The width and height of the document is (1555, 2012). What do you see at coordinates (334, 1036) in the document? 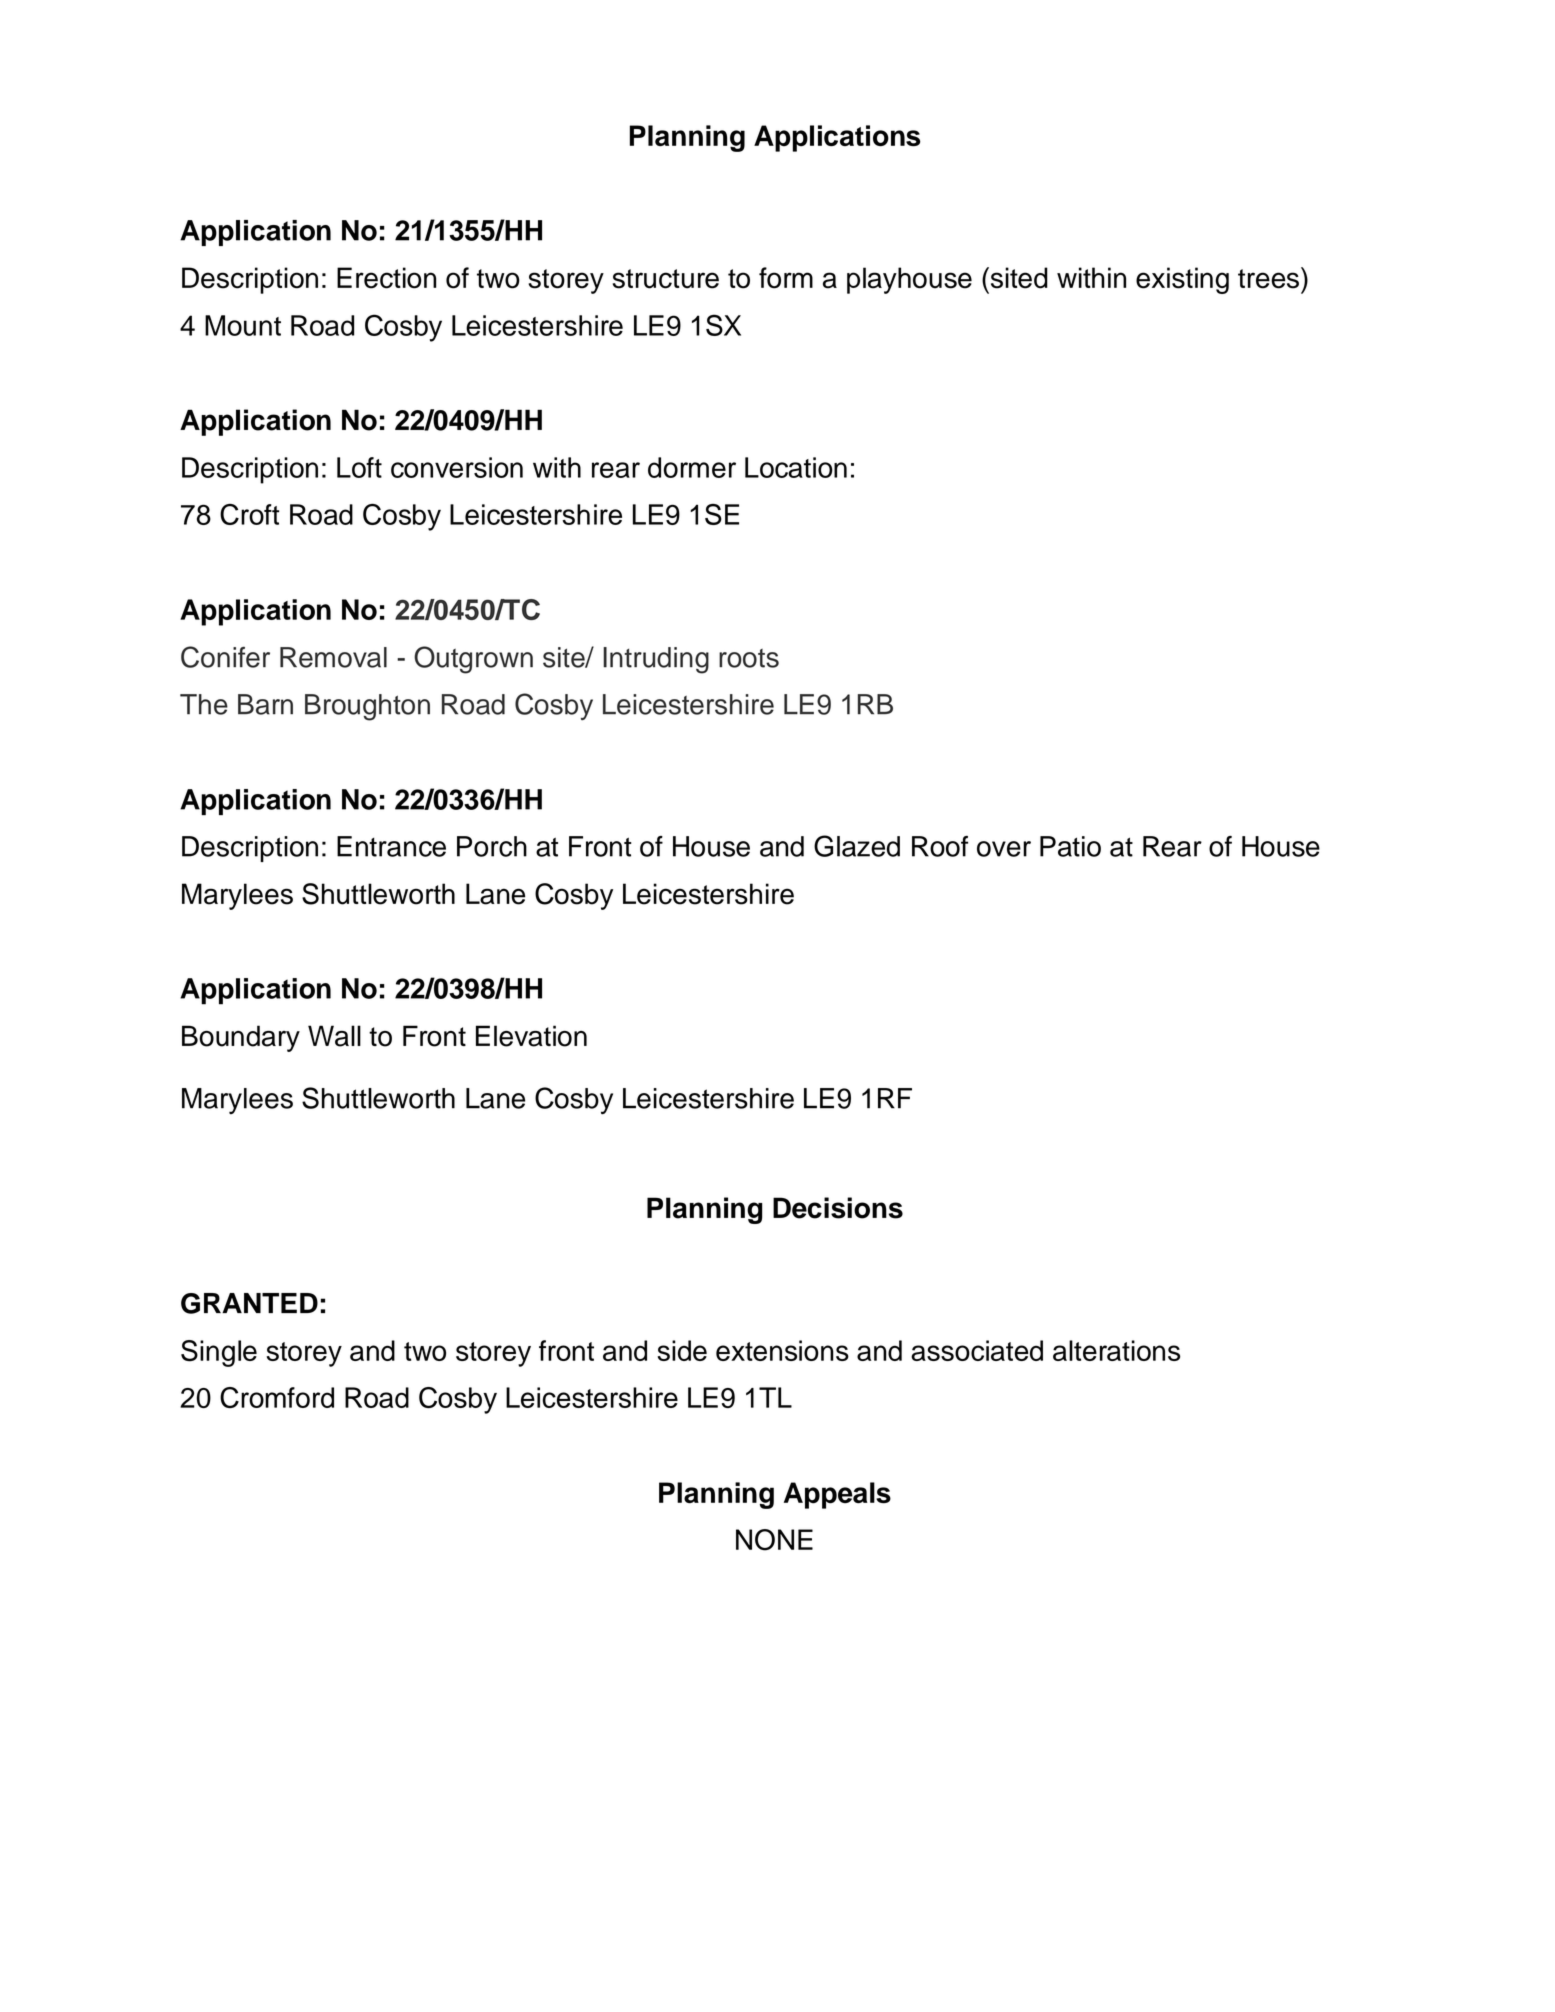
I see `Wall` at bounding box center [334, 1036].
